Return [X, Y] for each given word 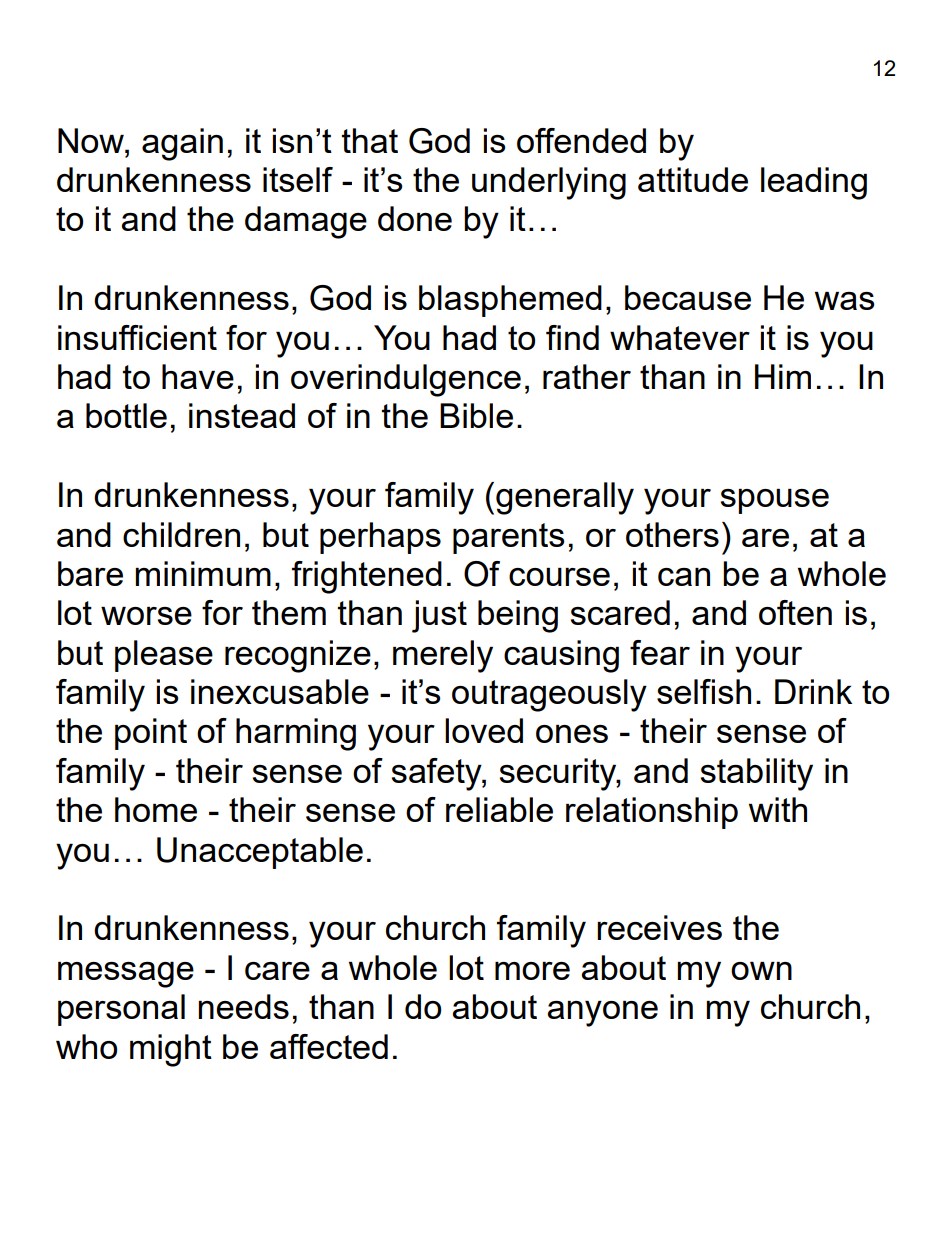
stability [757, 774]
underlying [549, 183]
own [761, 971]
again [182, 144]
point [151, 734]
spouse [775, 501]
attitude [693, 179]
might [171, 1050]
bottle [126, 415]
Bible [476, 415]
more [532, 971]
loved [484, 730]
